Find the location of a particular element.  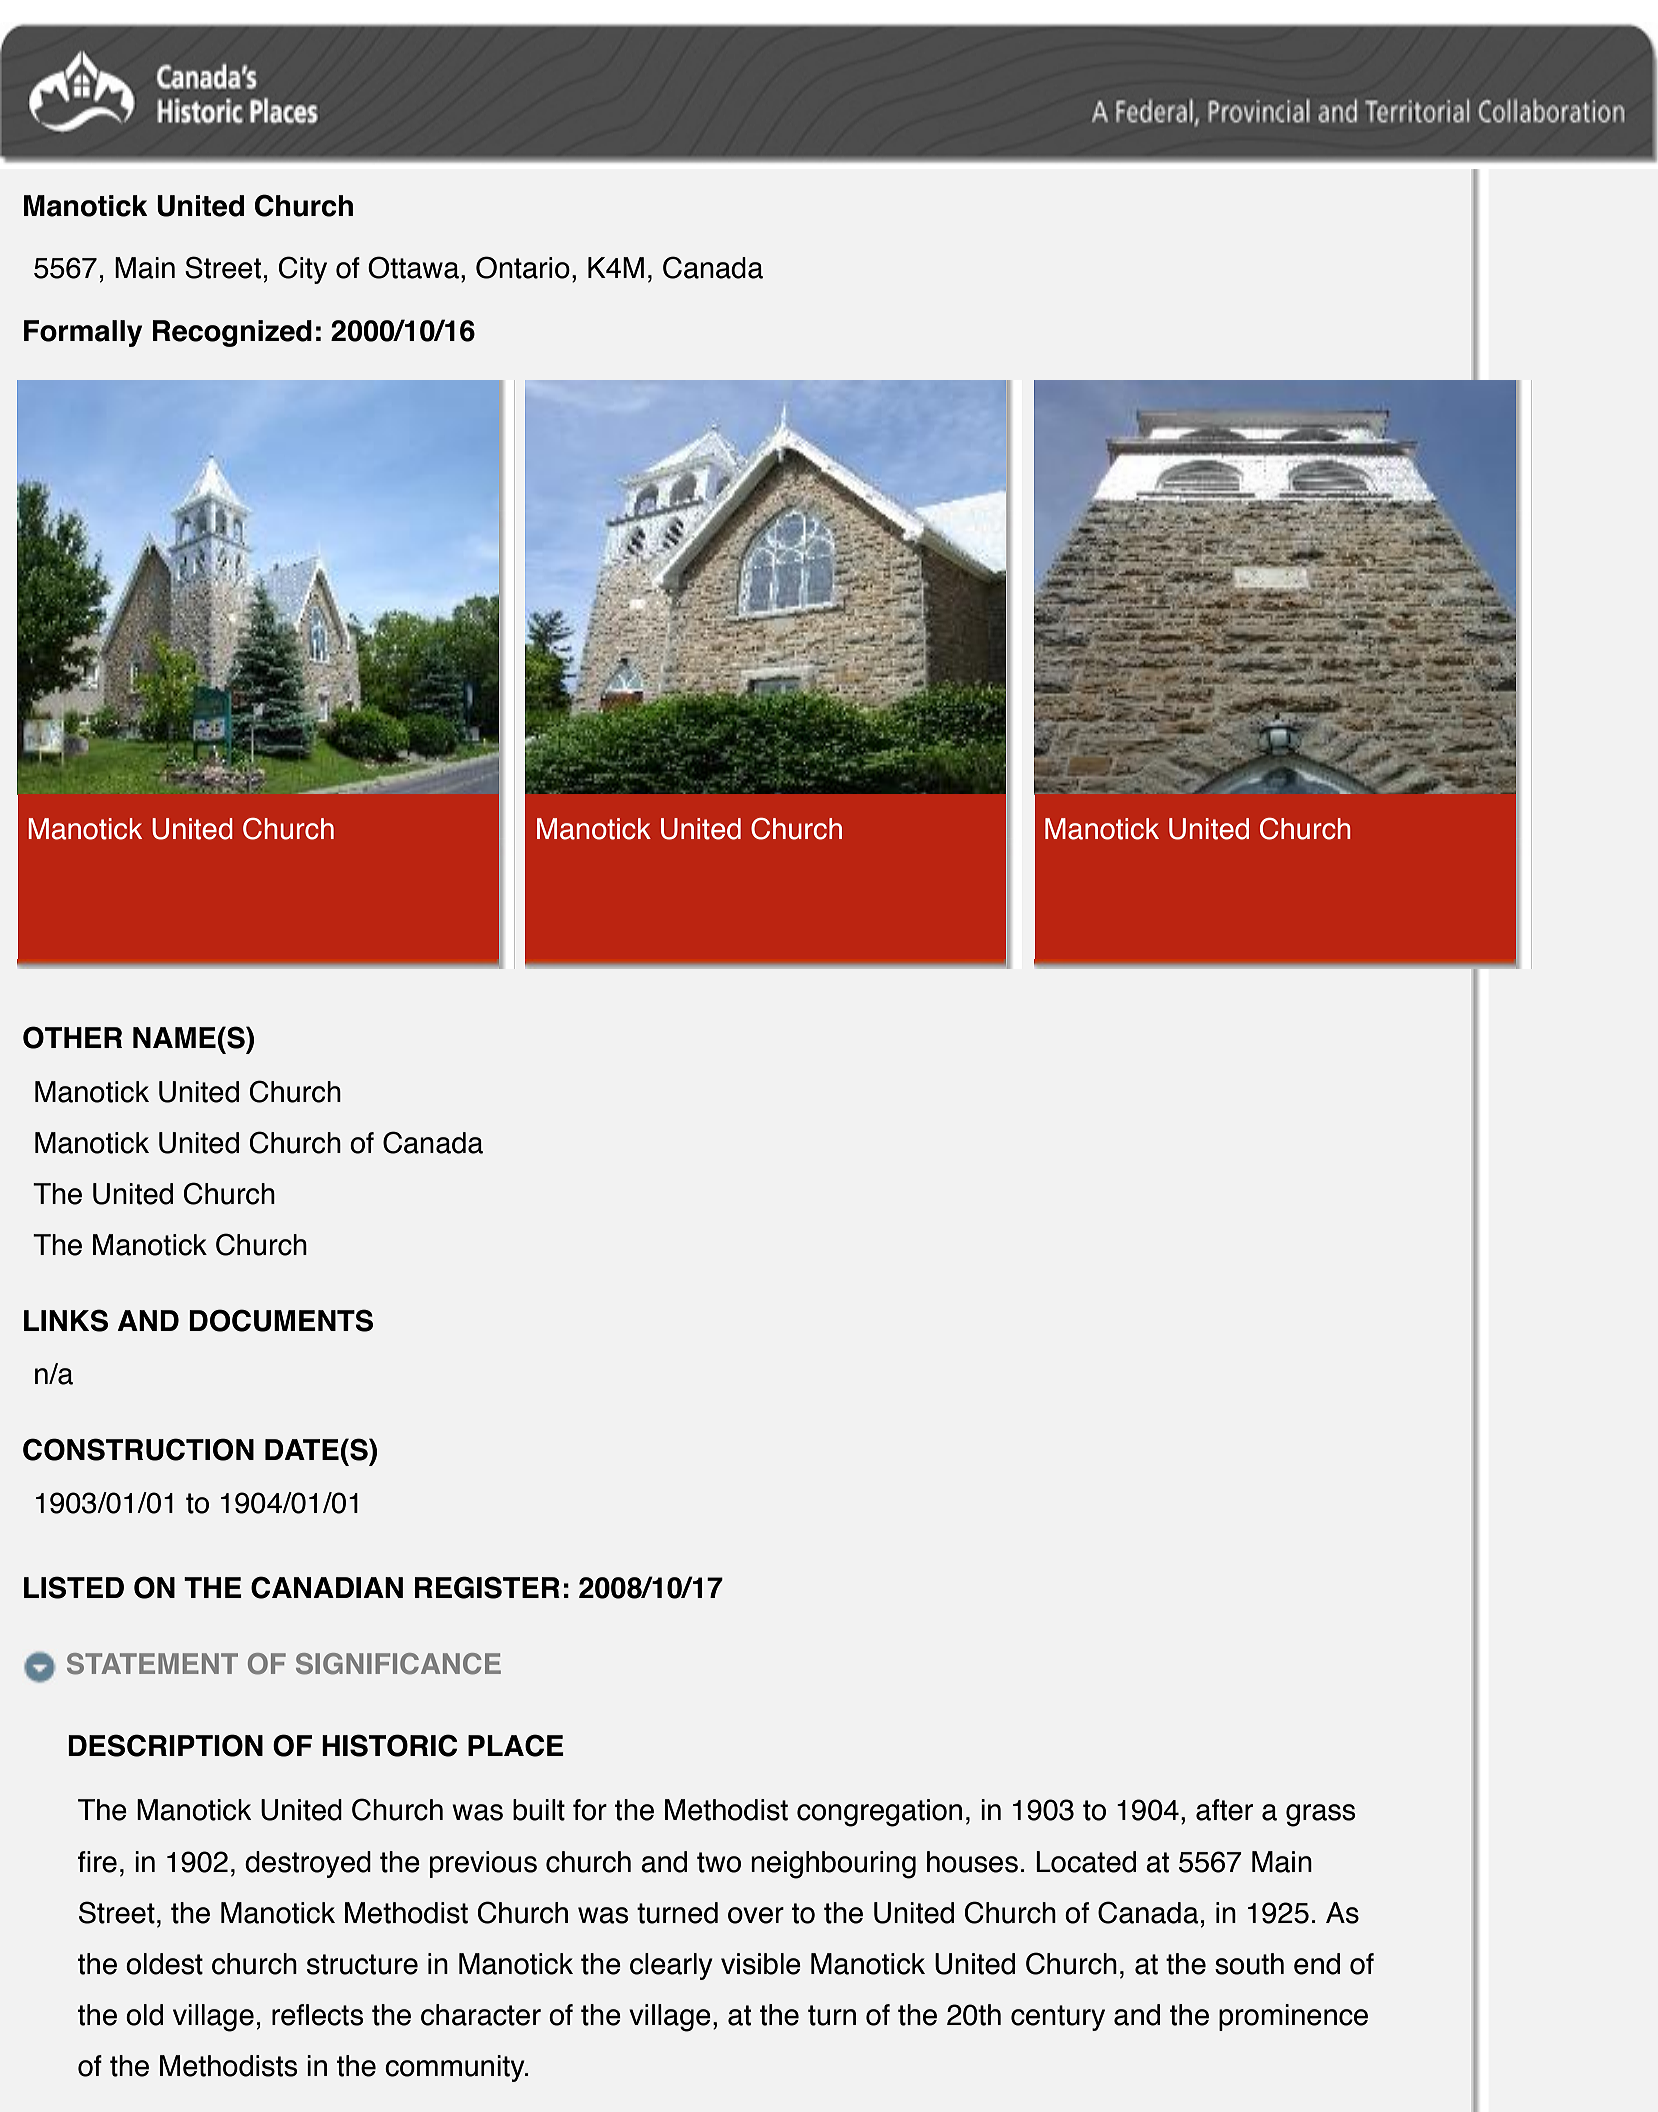

Recognized is located at coordinates (232, 333).
